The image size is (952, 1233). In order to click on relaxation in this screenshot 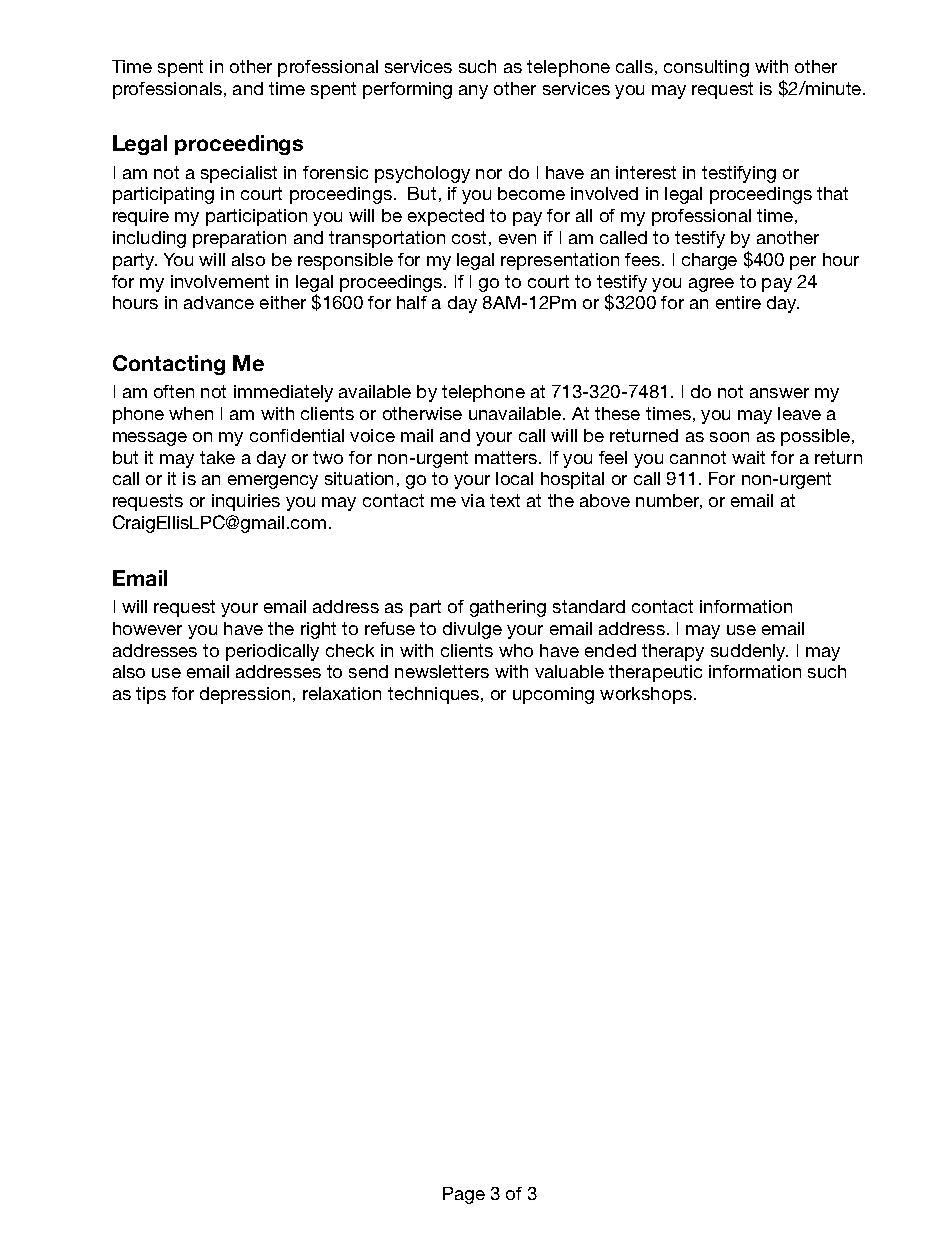, I will do `click(342, 693)`.
